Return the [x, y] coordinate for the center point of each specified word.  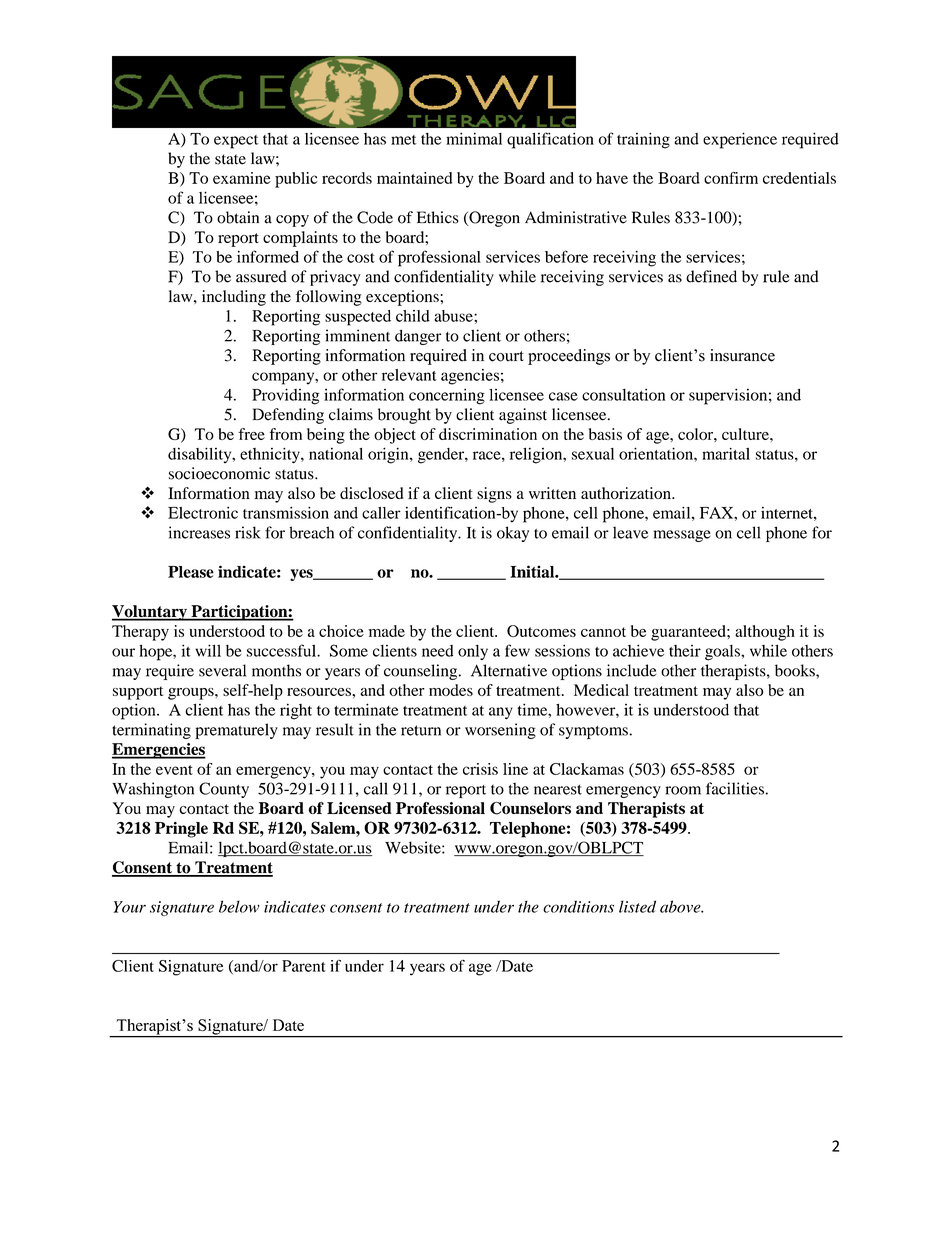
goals [723, 653]
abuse [454, 316]
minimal [474, 138]
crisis [480, 769]
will [208, 650]
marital [726, 454]
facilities [736, 788]
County [224, 790]
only [473, 652]
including [234, 298]
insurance [742, 355]
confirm [731, 178]
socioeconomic [219, 473]
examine [242, 178]
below [239, 906]
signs [494, 495]
